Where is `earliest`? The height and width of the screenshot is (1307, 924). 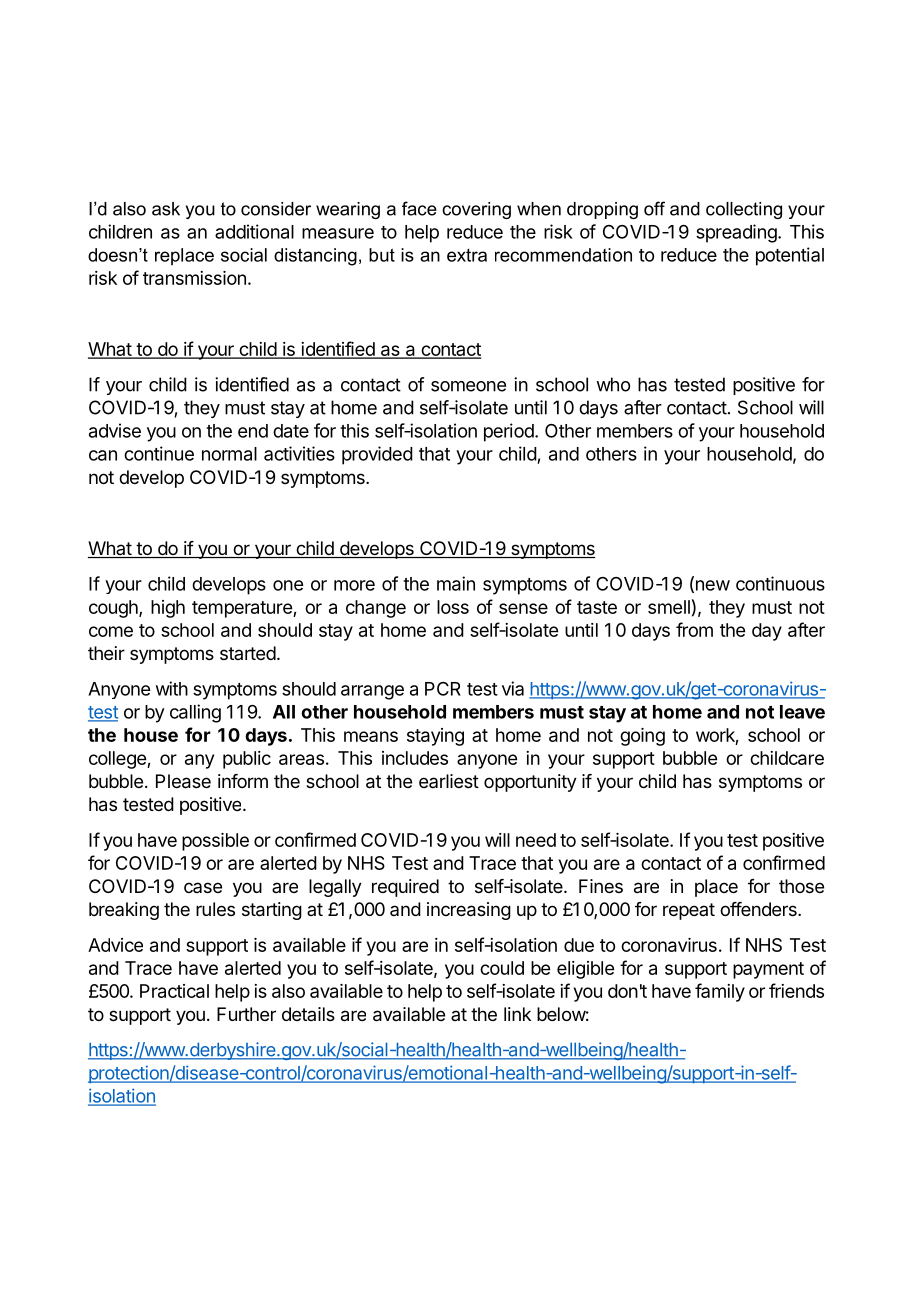 earliest is located at coordinates (449, 781).
